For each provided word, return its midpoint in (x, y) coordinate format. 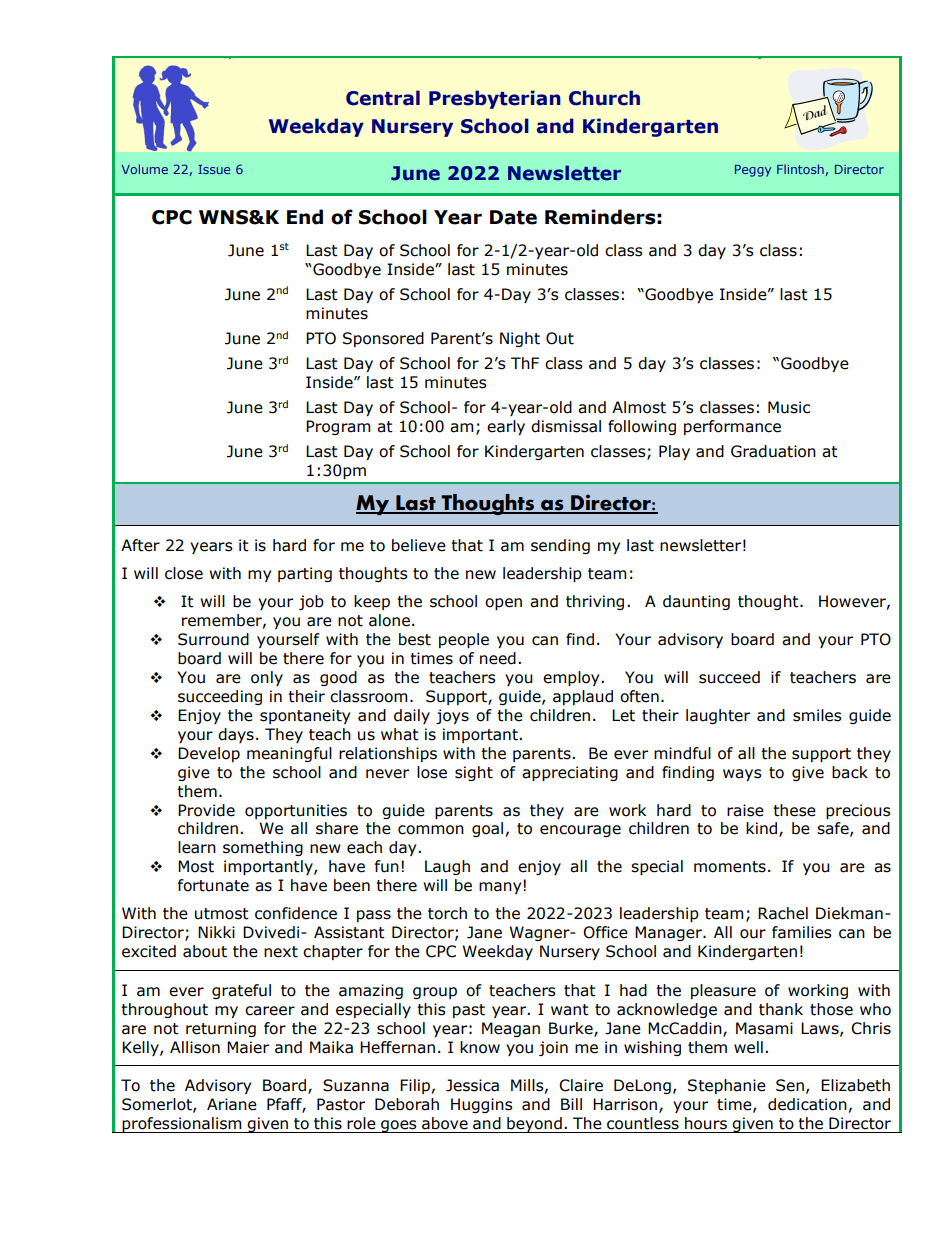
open (503, 604)
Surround (213, 639)
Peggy (753, 171)
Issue (214, 169)
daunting (696, 602)
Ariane (232, 1104)
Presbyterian (495, 99)
